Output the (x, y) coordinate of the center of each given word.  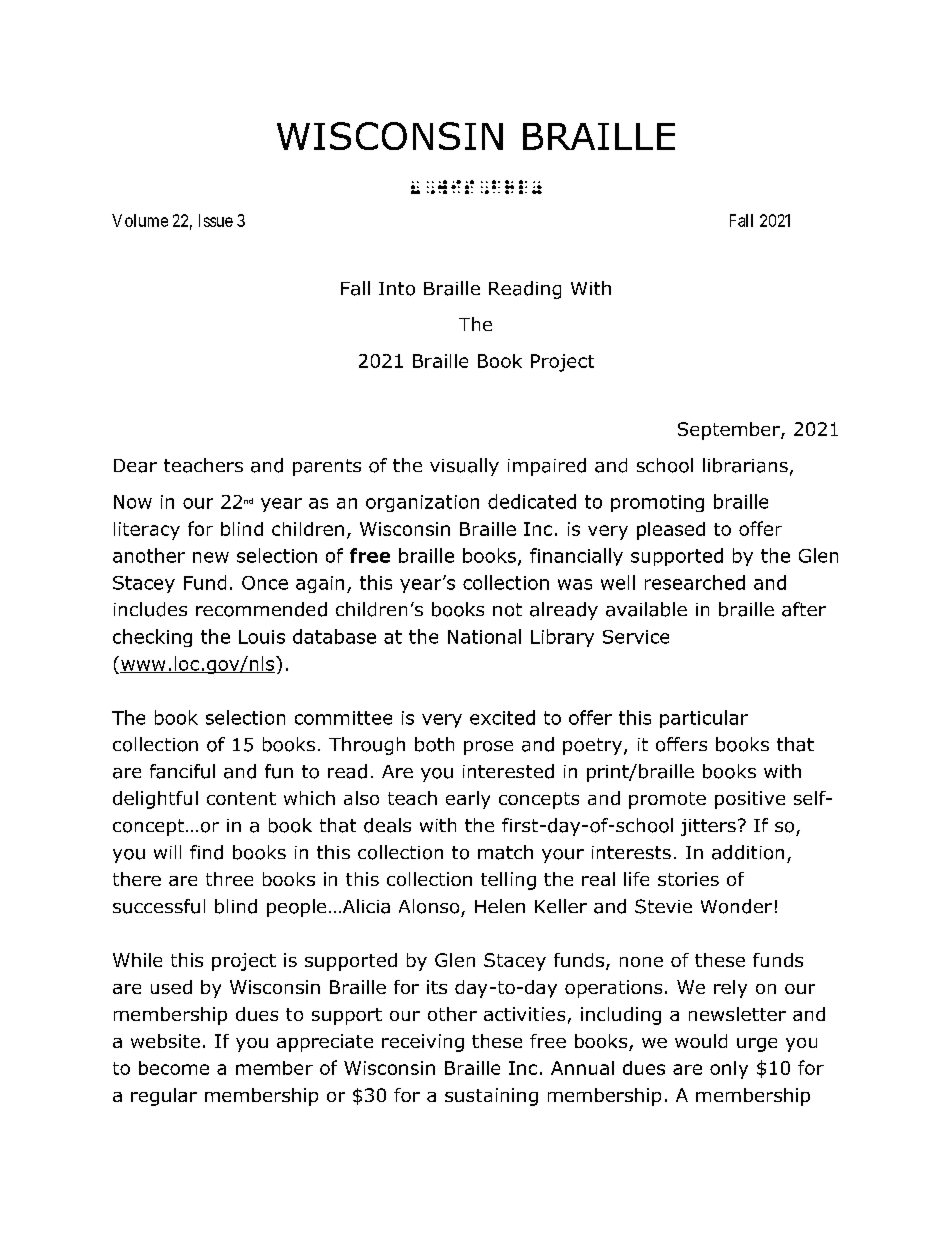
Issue (216, 220)
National (484, 636)
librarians (745, 465)
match (505, 852)
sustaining (491, 1097)
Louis (262, 637)
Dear (135, 466)
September (730, 431)
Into (397, 289)
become (174, 1068)
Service (636, 637)
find (206, 852)
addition (748, 852)
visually (464, 467)
